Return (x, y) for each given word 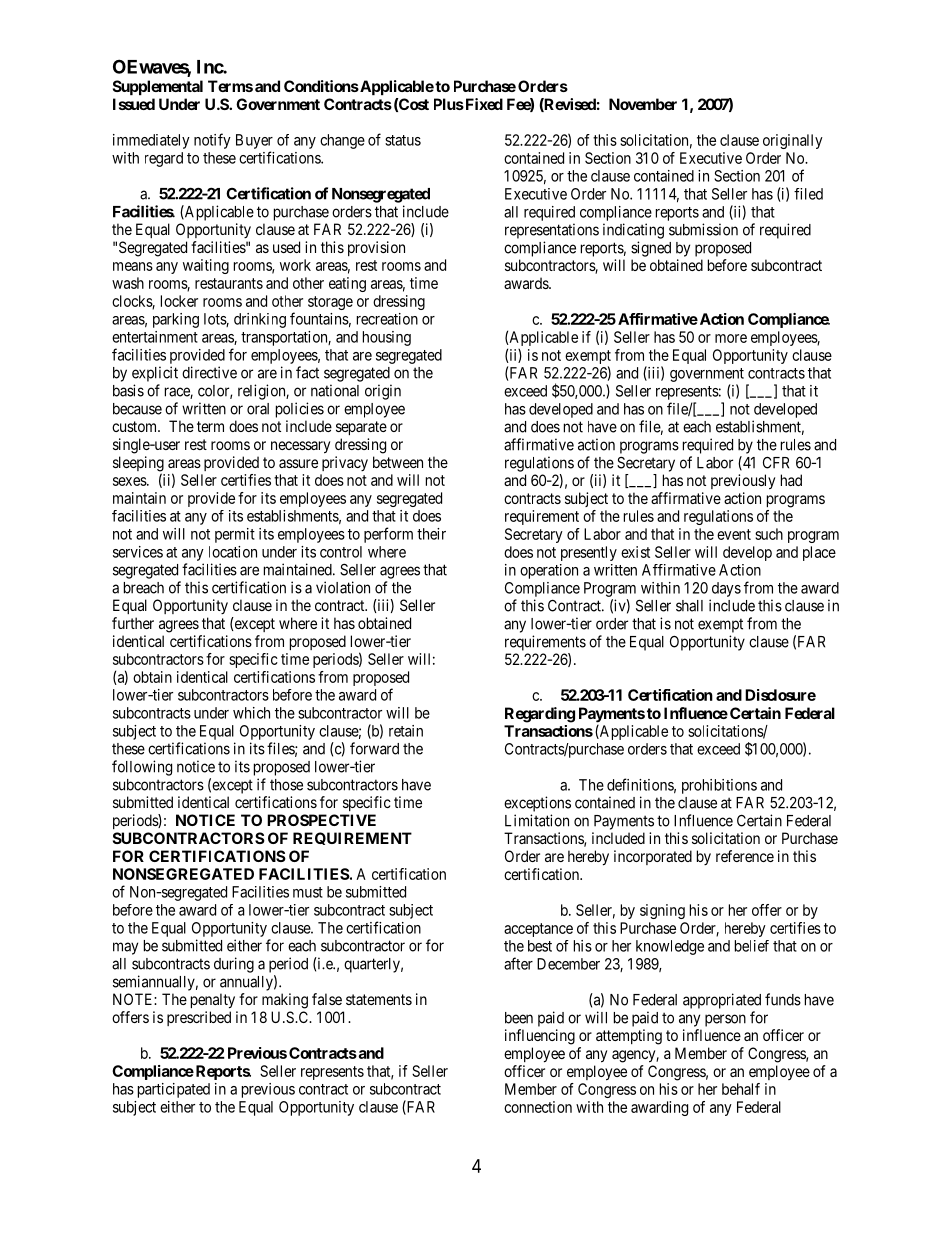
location (233, 552)
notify (212, 141)
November (643, 104)
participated (174, 1090)
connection (538, 1107)
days (726, 589)
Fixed (483, 104)
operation (549, 571)
